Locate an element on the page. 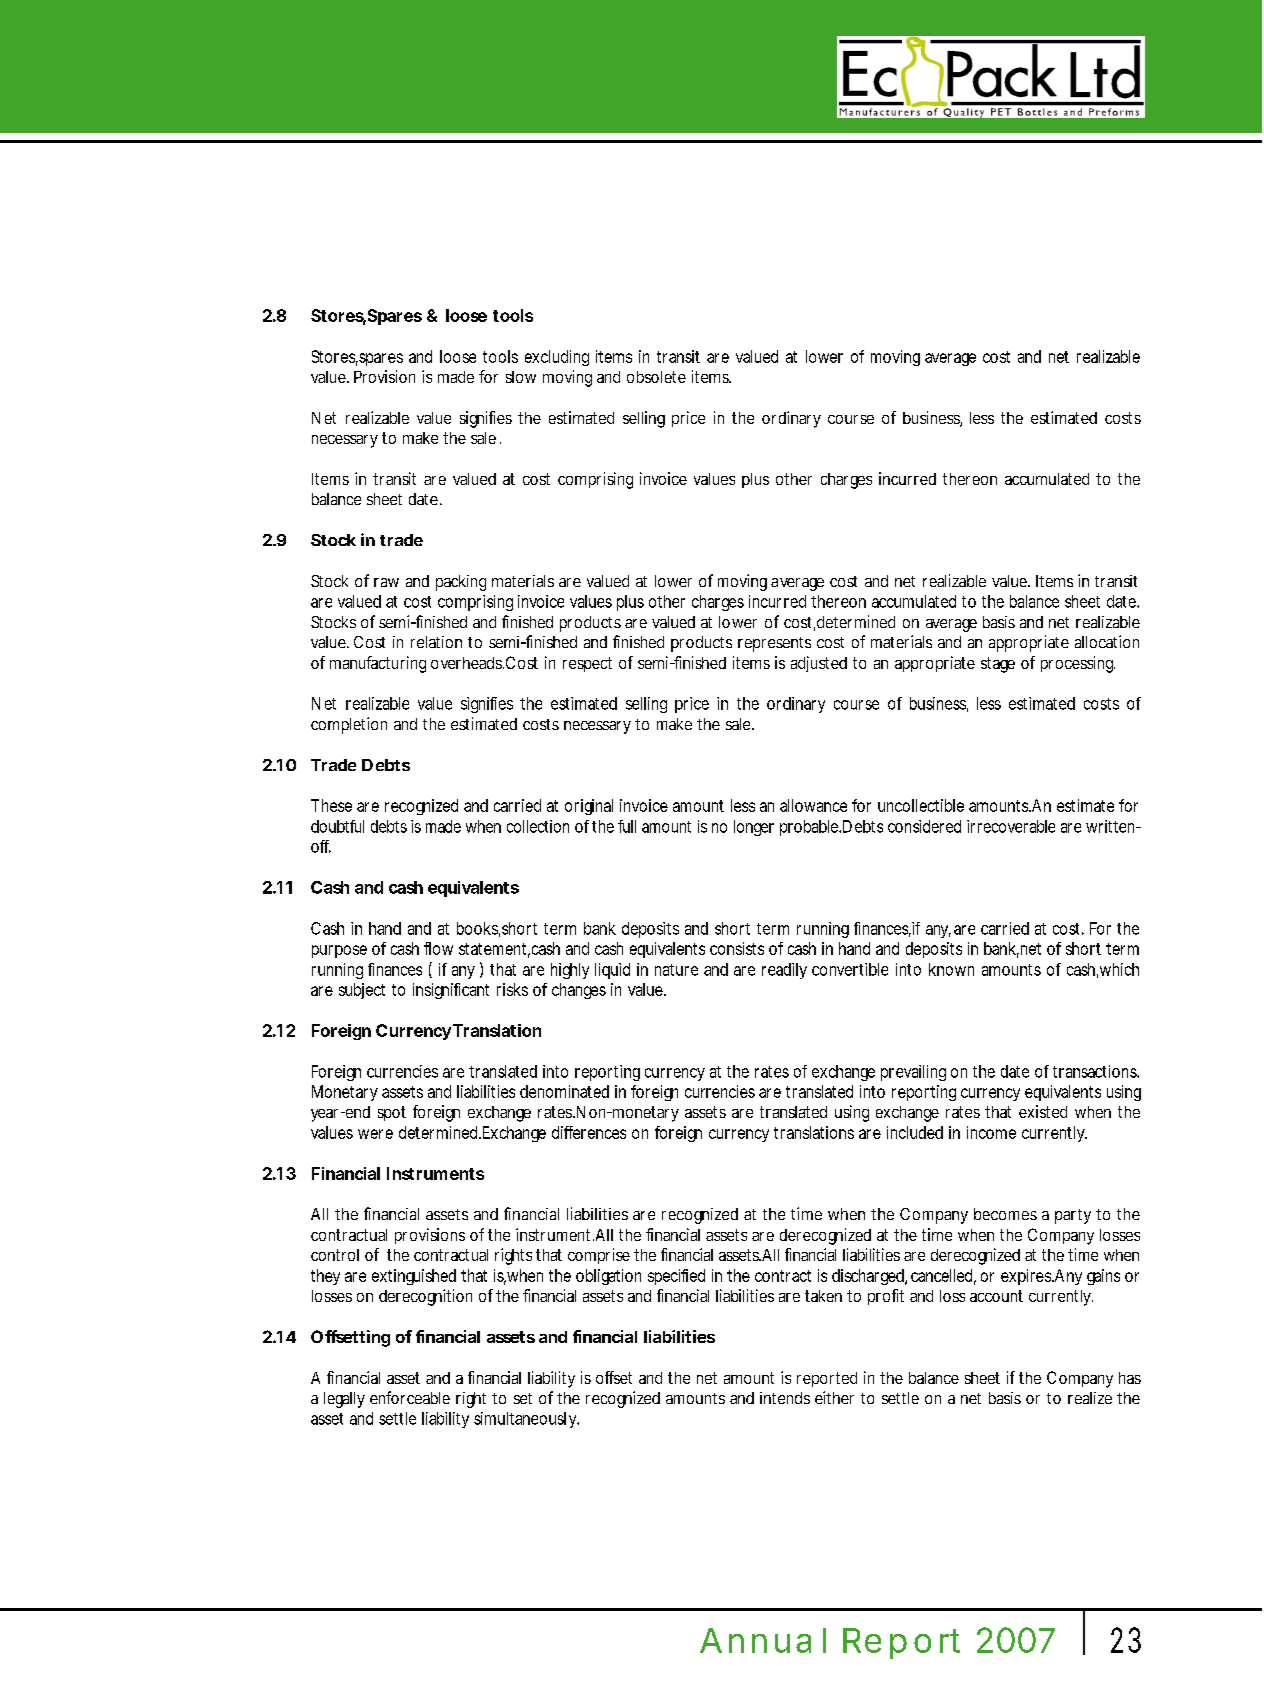 This image has width=1264, height=1685. extinguished is located at coordinates (414, 1277).
